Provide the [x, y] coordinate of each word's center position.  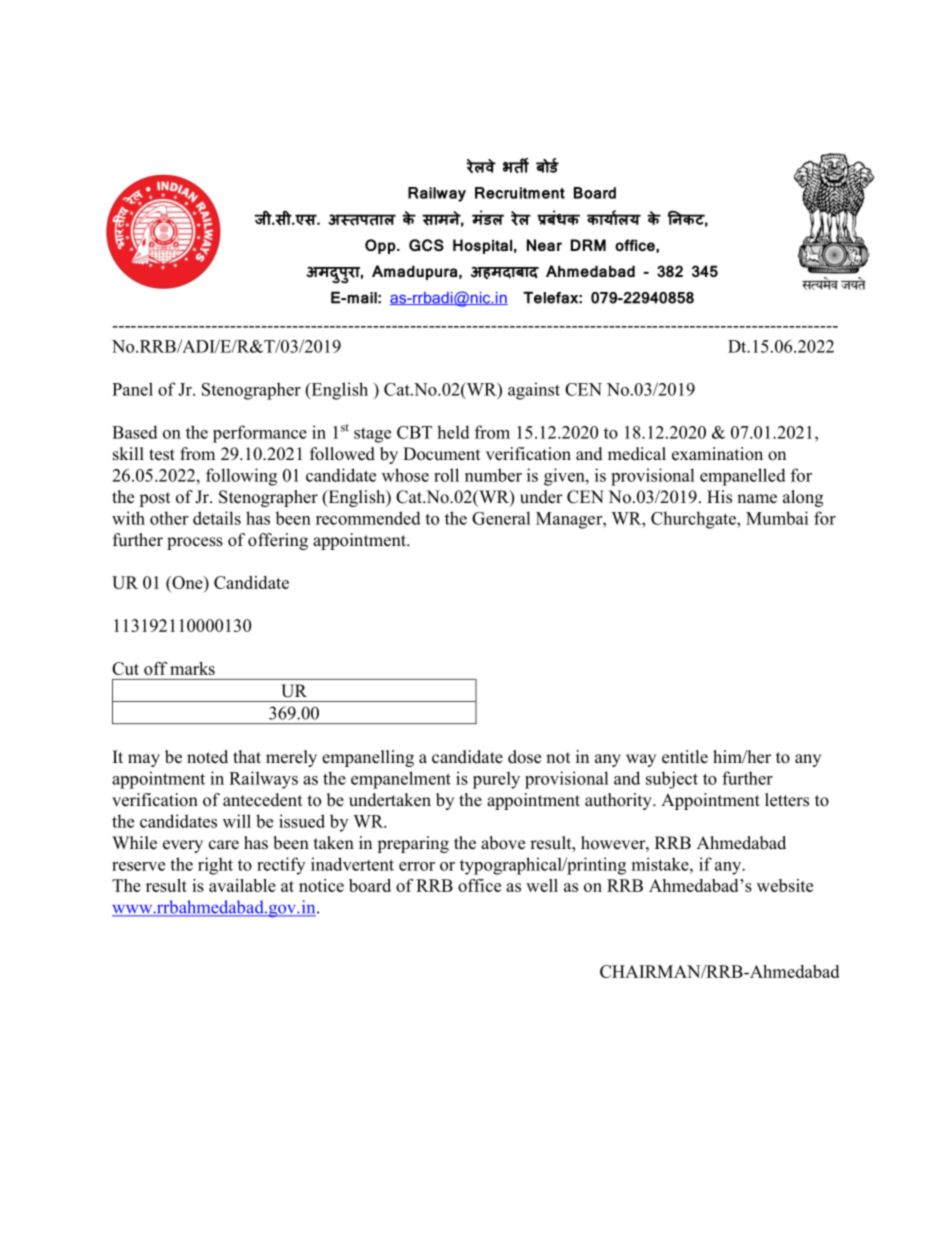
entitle [685, 757]
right [215, 866]
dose [524, 757]
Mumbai [777, 518]
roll [446, 475]
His [719, 497]
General [501, 518]
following [241, 477]
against [534, 391]
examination [717, 454]
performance [260, 434]
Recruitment [520, 193]
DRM [588, 245]
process [195, 543]
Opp [381, 246]
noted [207, 757]
